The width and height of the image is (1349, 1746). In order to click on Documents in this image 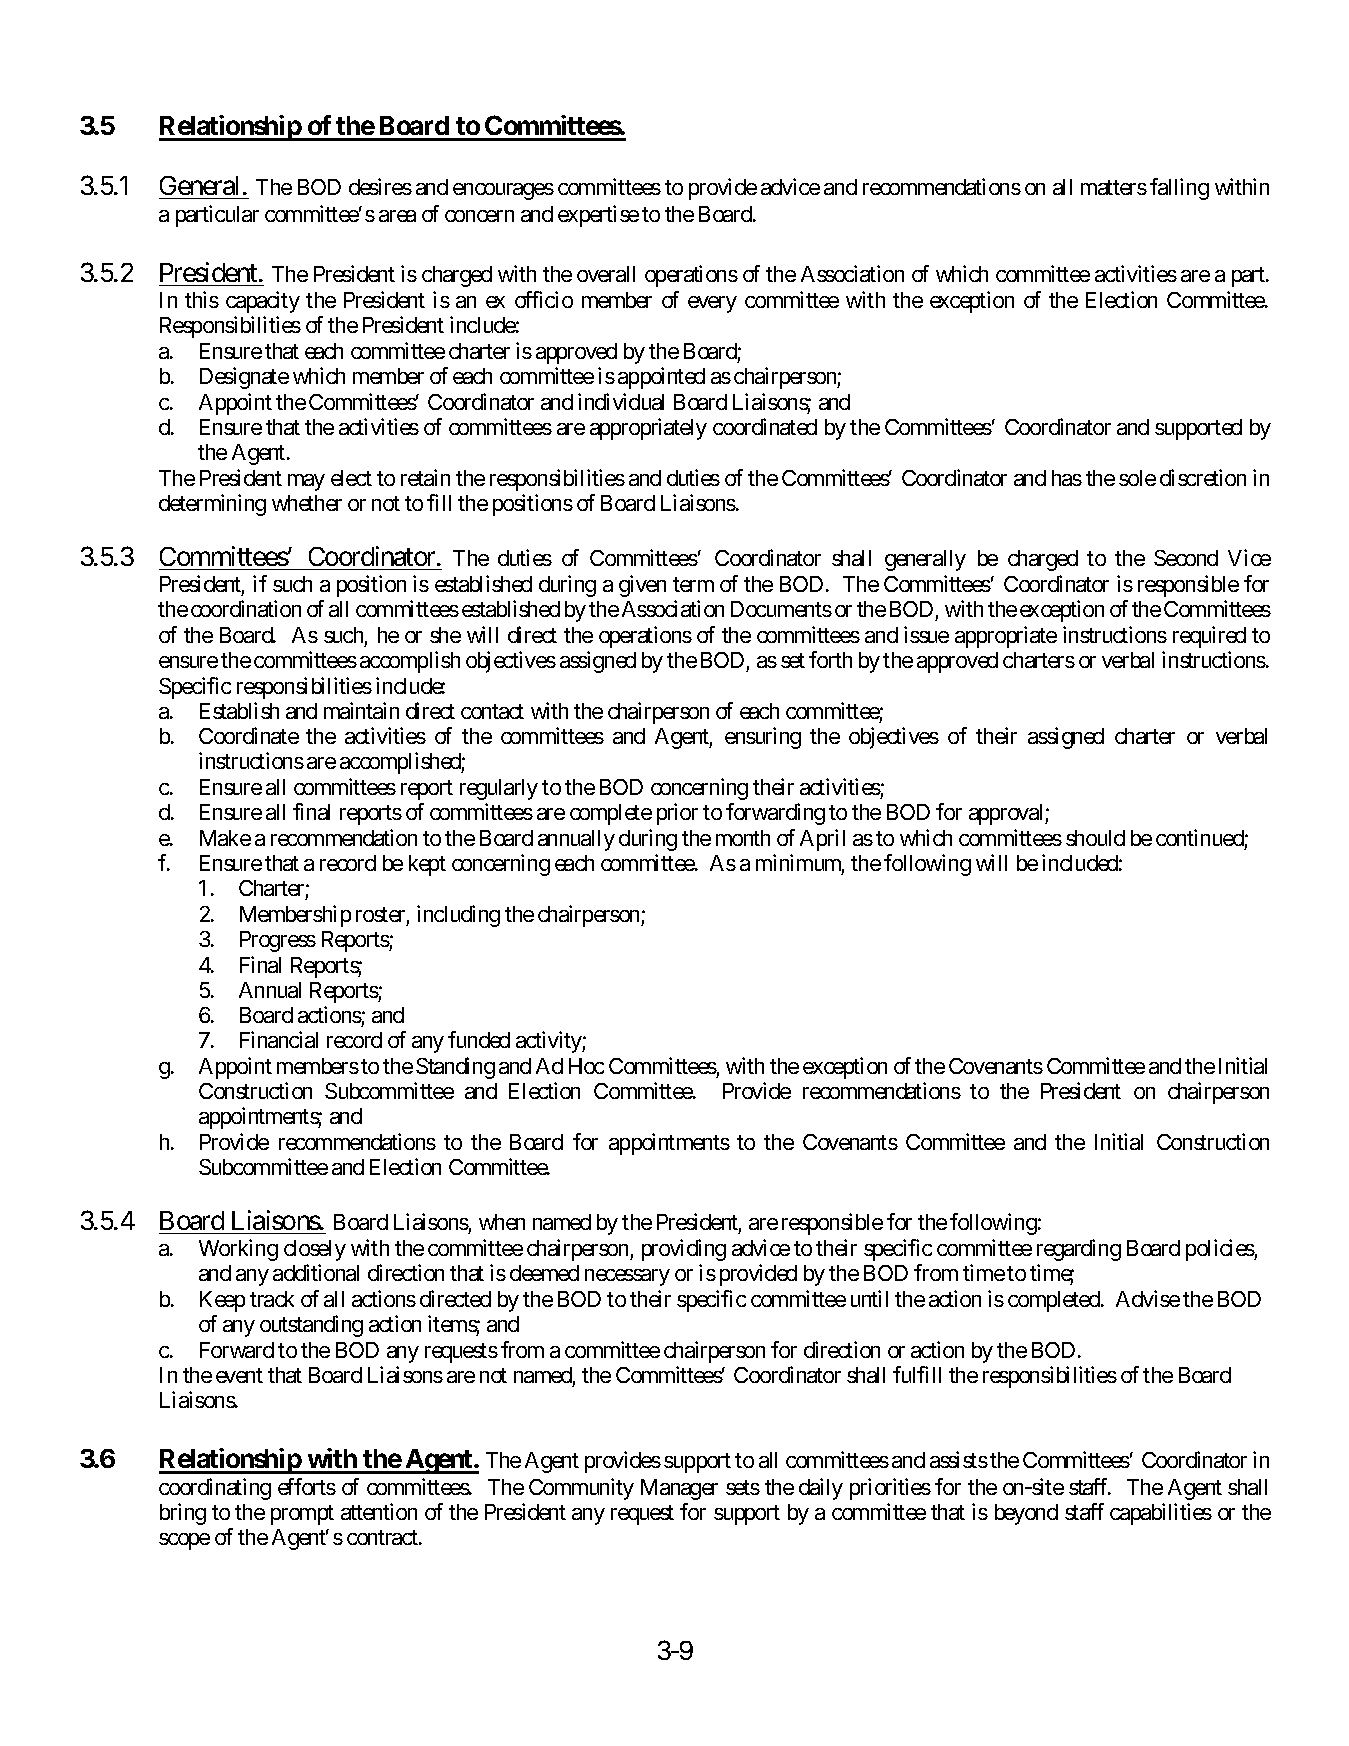, I will do `click(781, 609)`.
